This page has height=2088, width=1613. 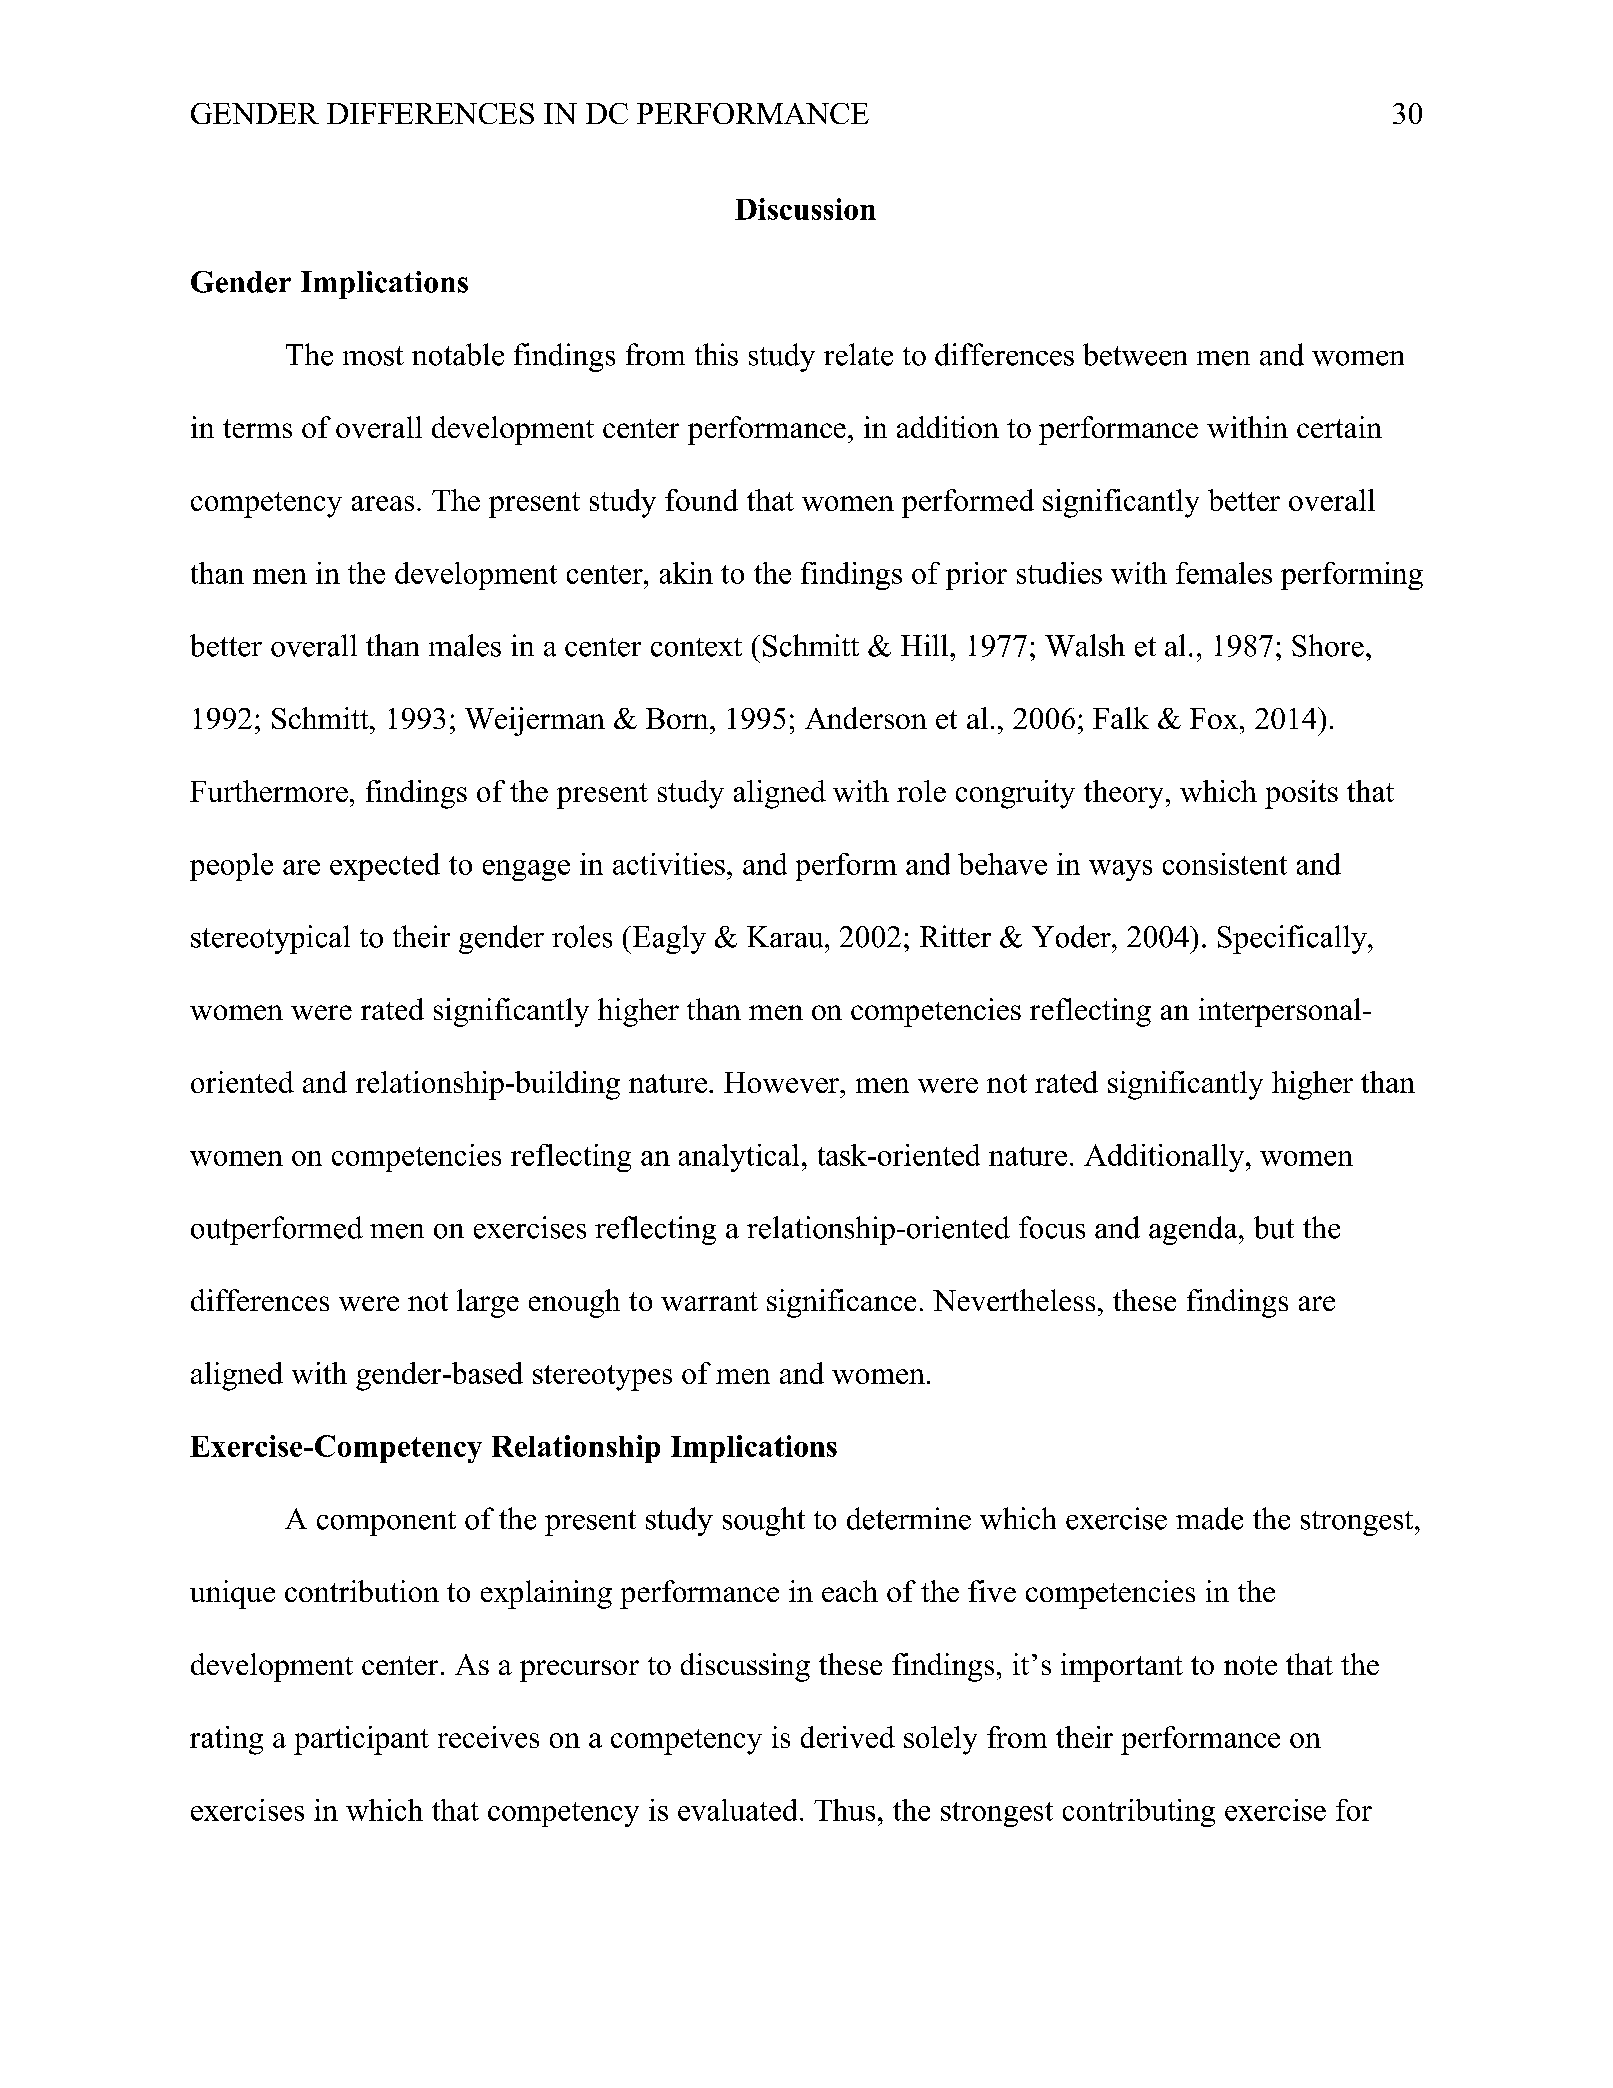 What do you see at coordinates (1139, 1813) in the page?
I see `contributing` at bounding box center [1139, 1813].
